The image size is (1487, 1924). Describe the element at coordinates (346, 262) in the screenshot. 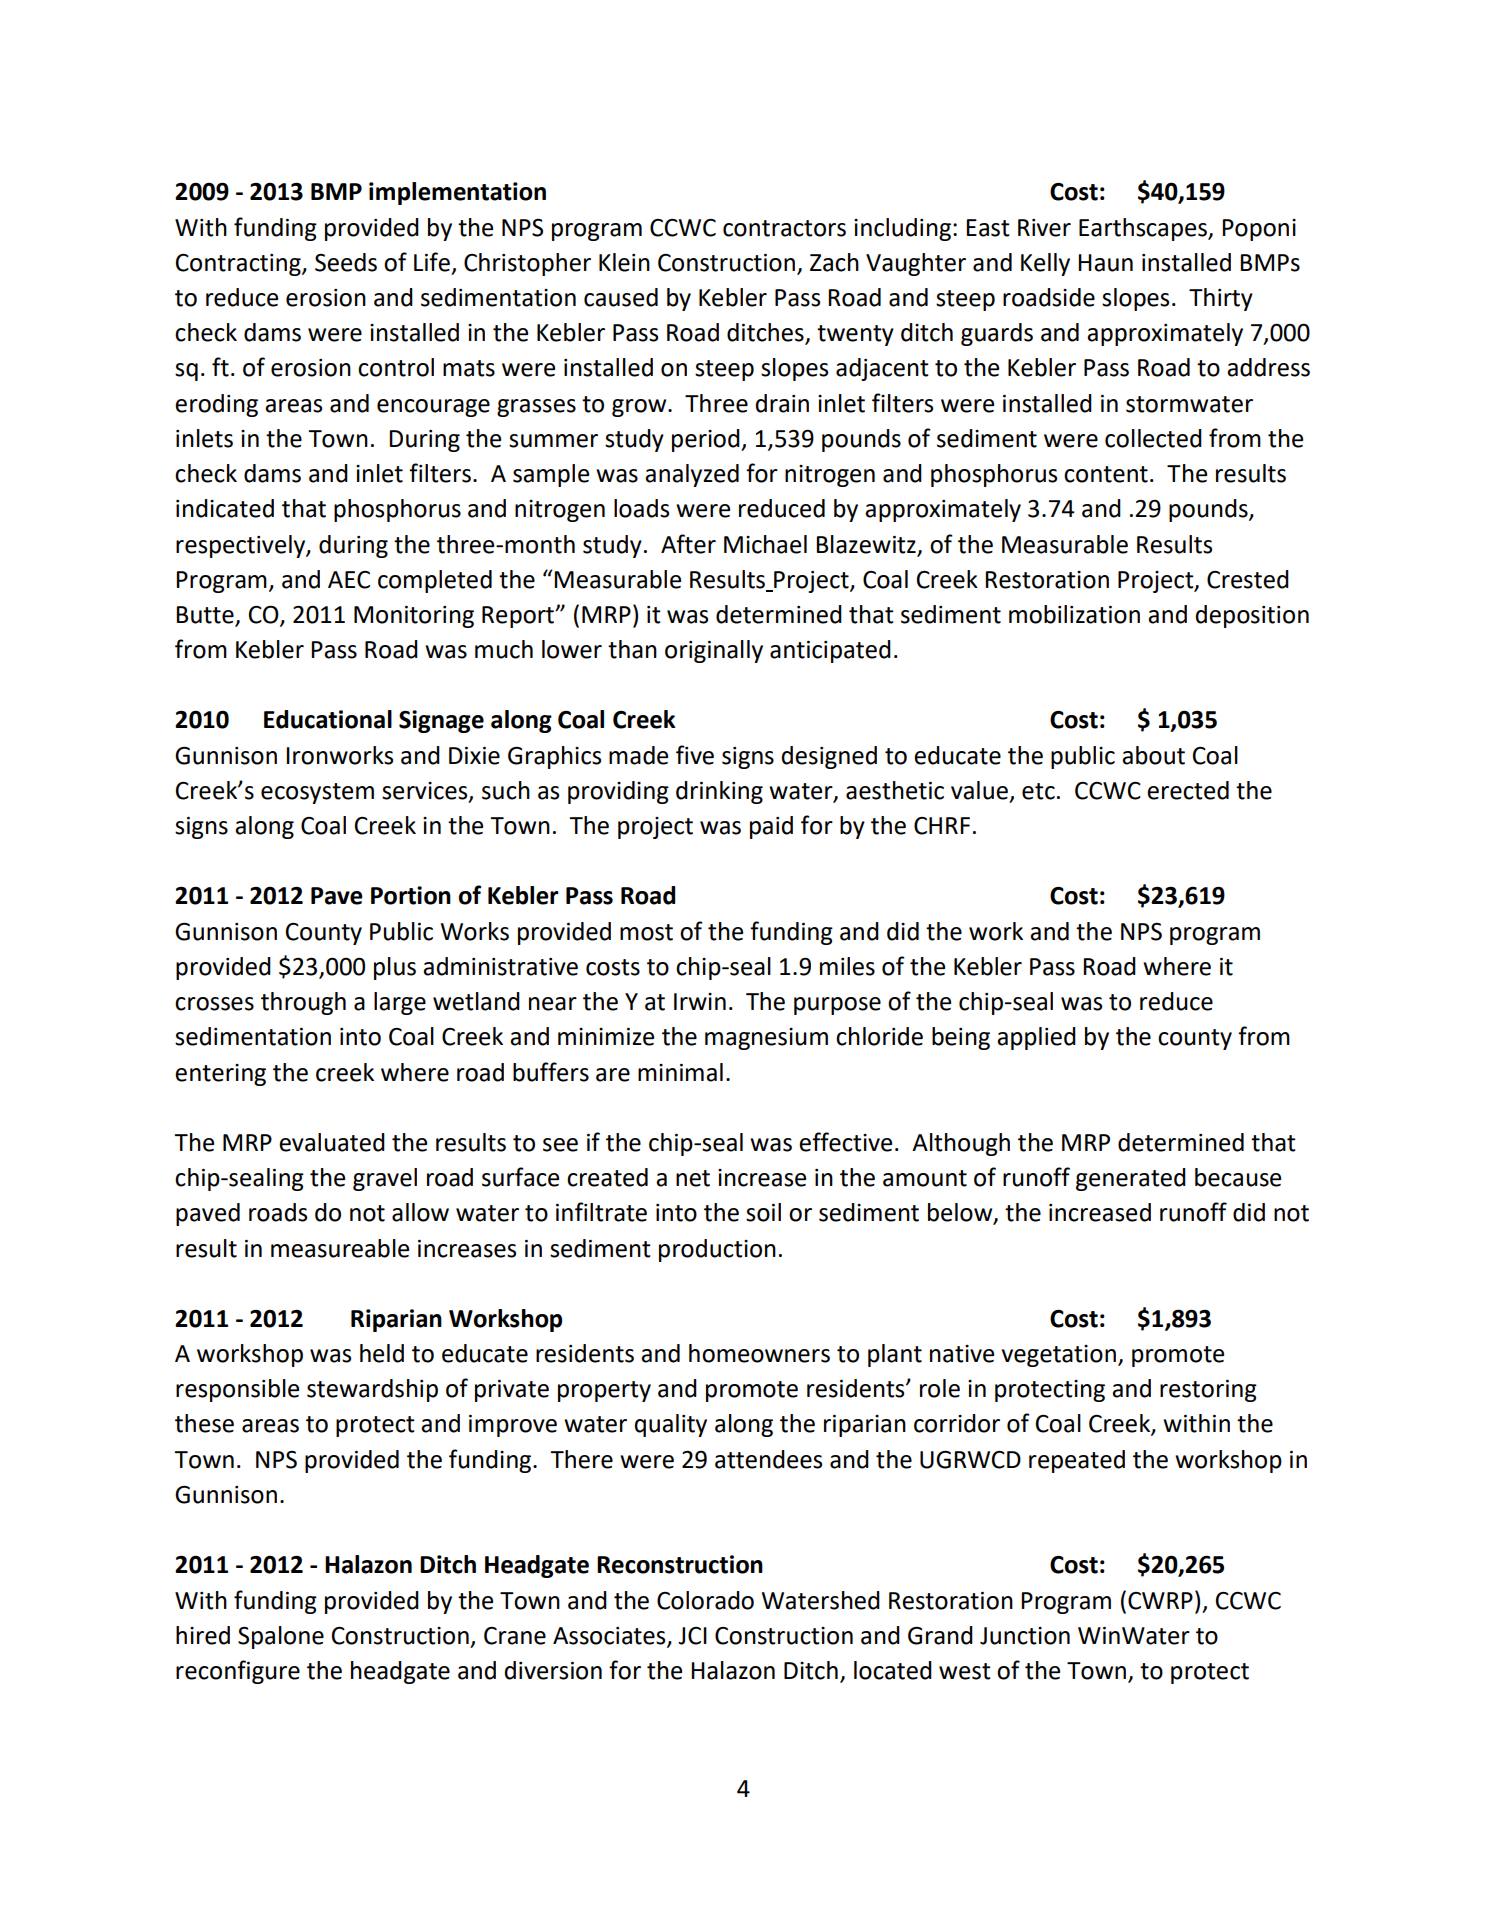

I see `Seeds` at that location.
